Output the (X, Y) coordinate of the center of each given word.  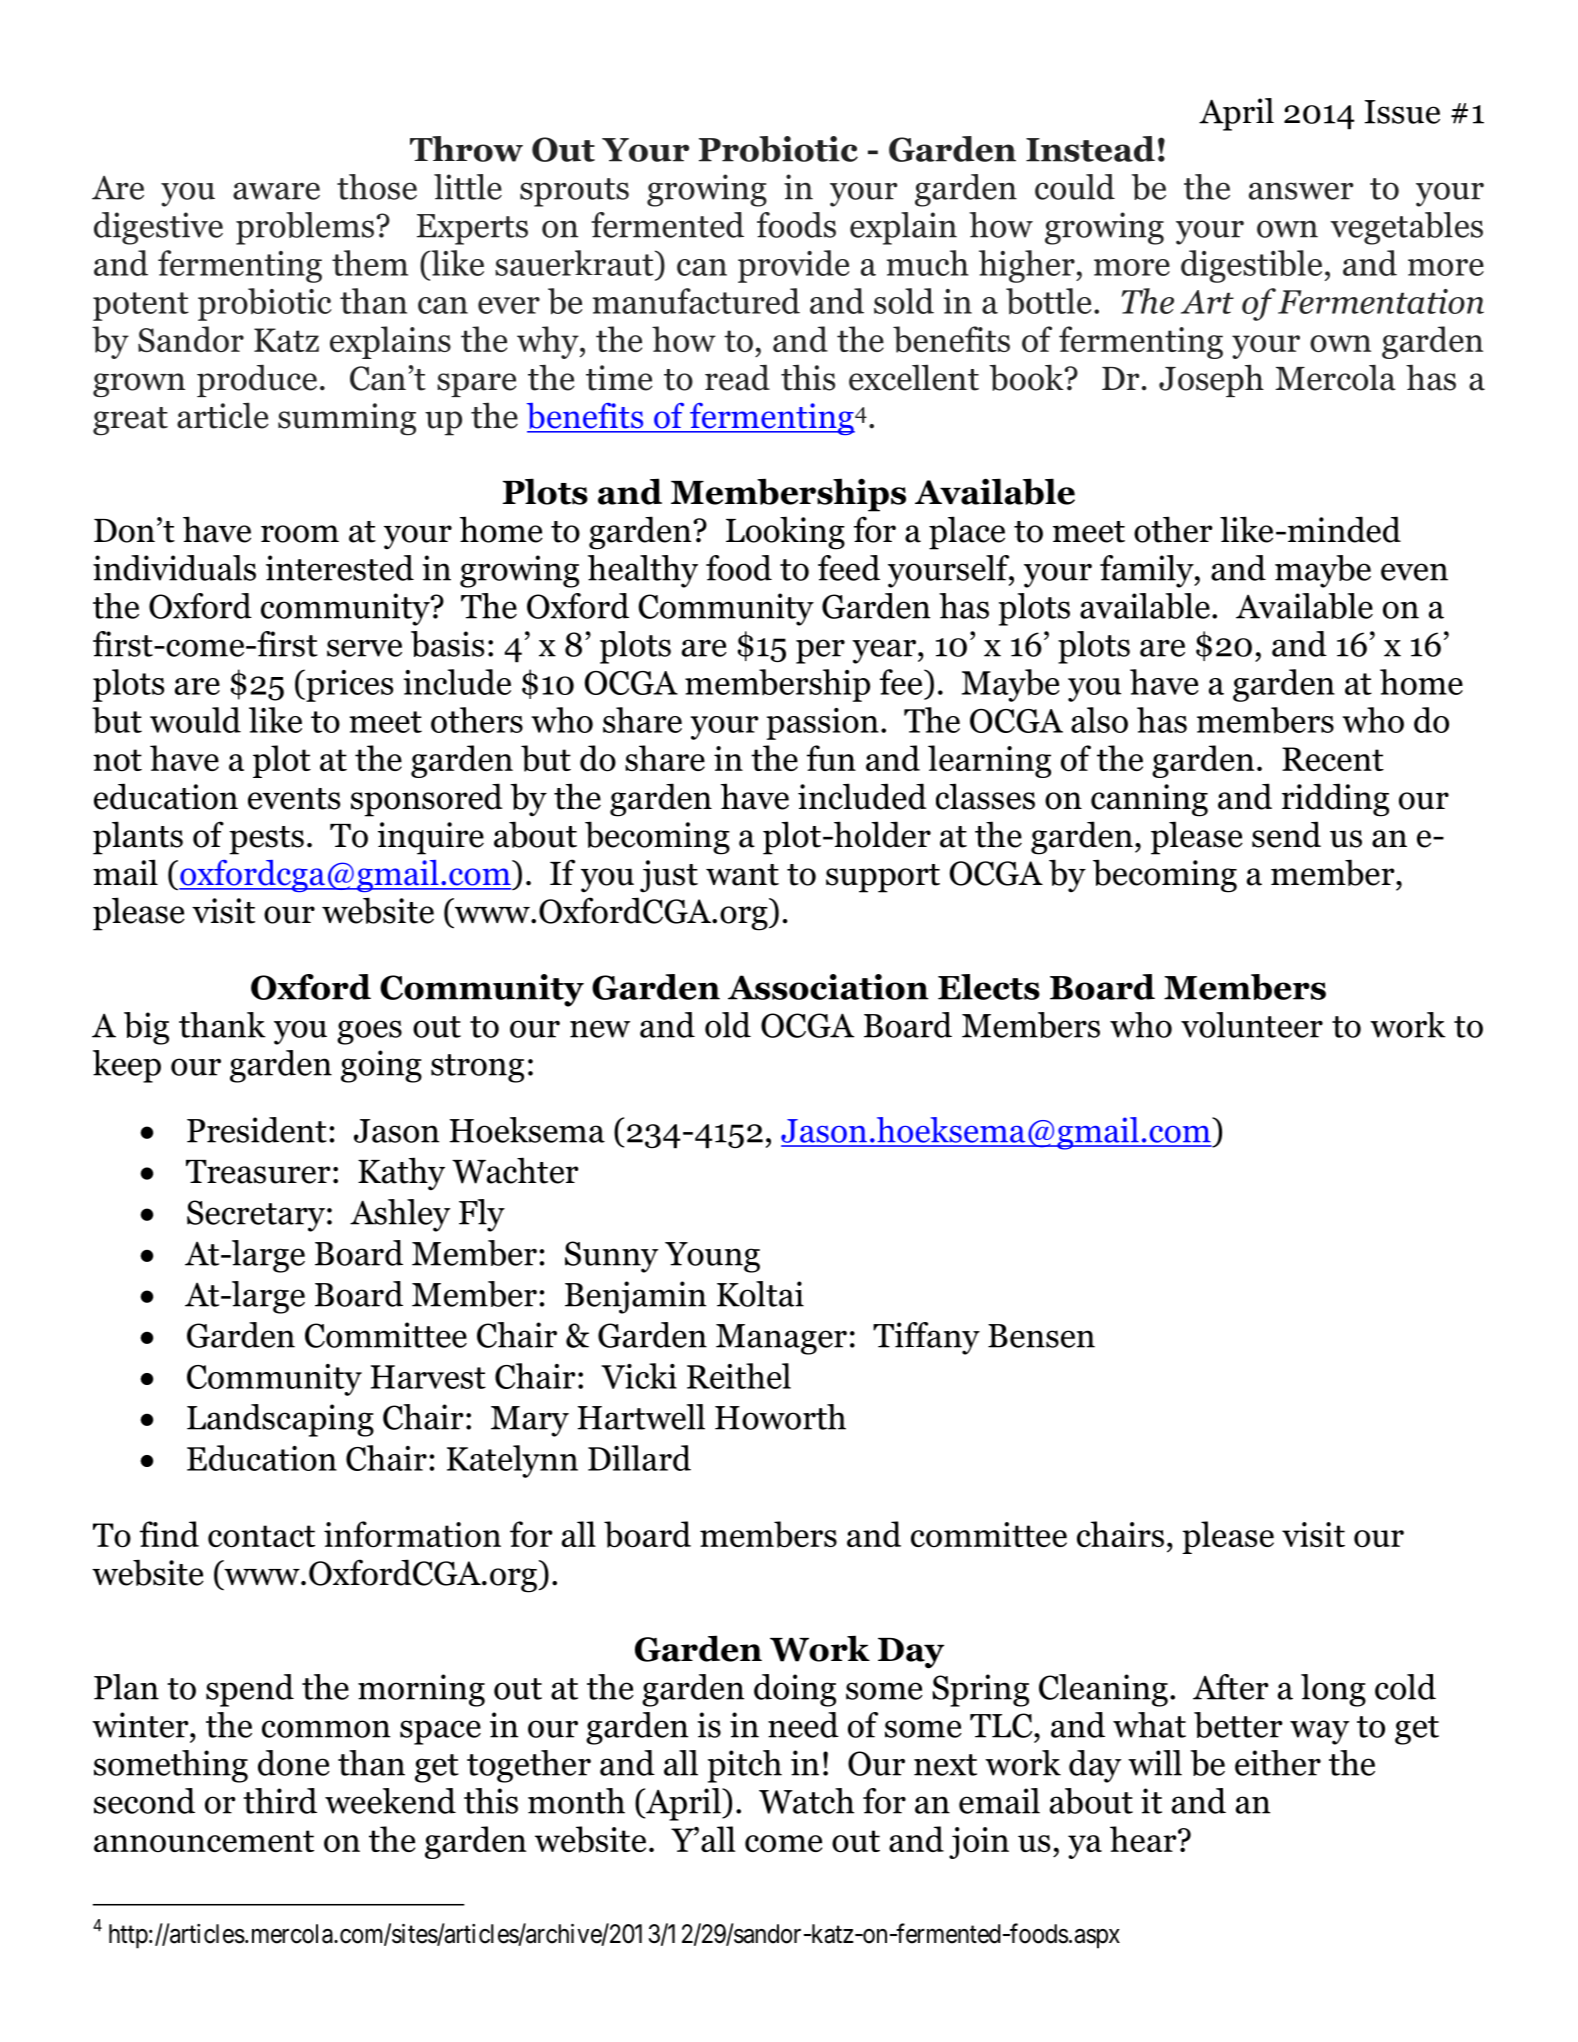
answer (1301, 191)
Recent (1333, 759)
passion (823, 724)
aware (276, 191)
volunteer (1252, 1025)
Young (712, 1257)
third (280, 1801)
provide (793, 266)
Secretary (256, 1216)
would (195, 720)
